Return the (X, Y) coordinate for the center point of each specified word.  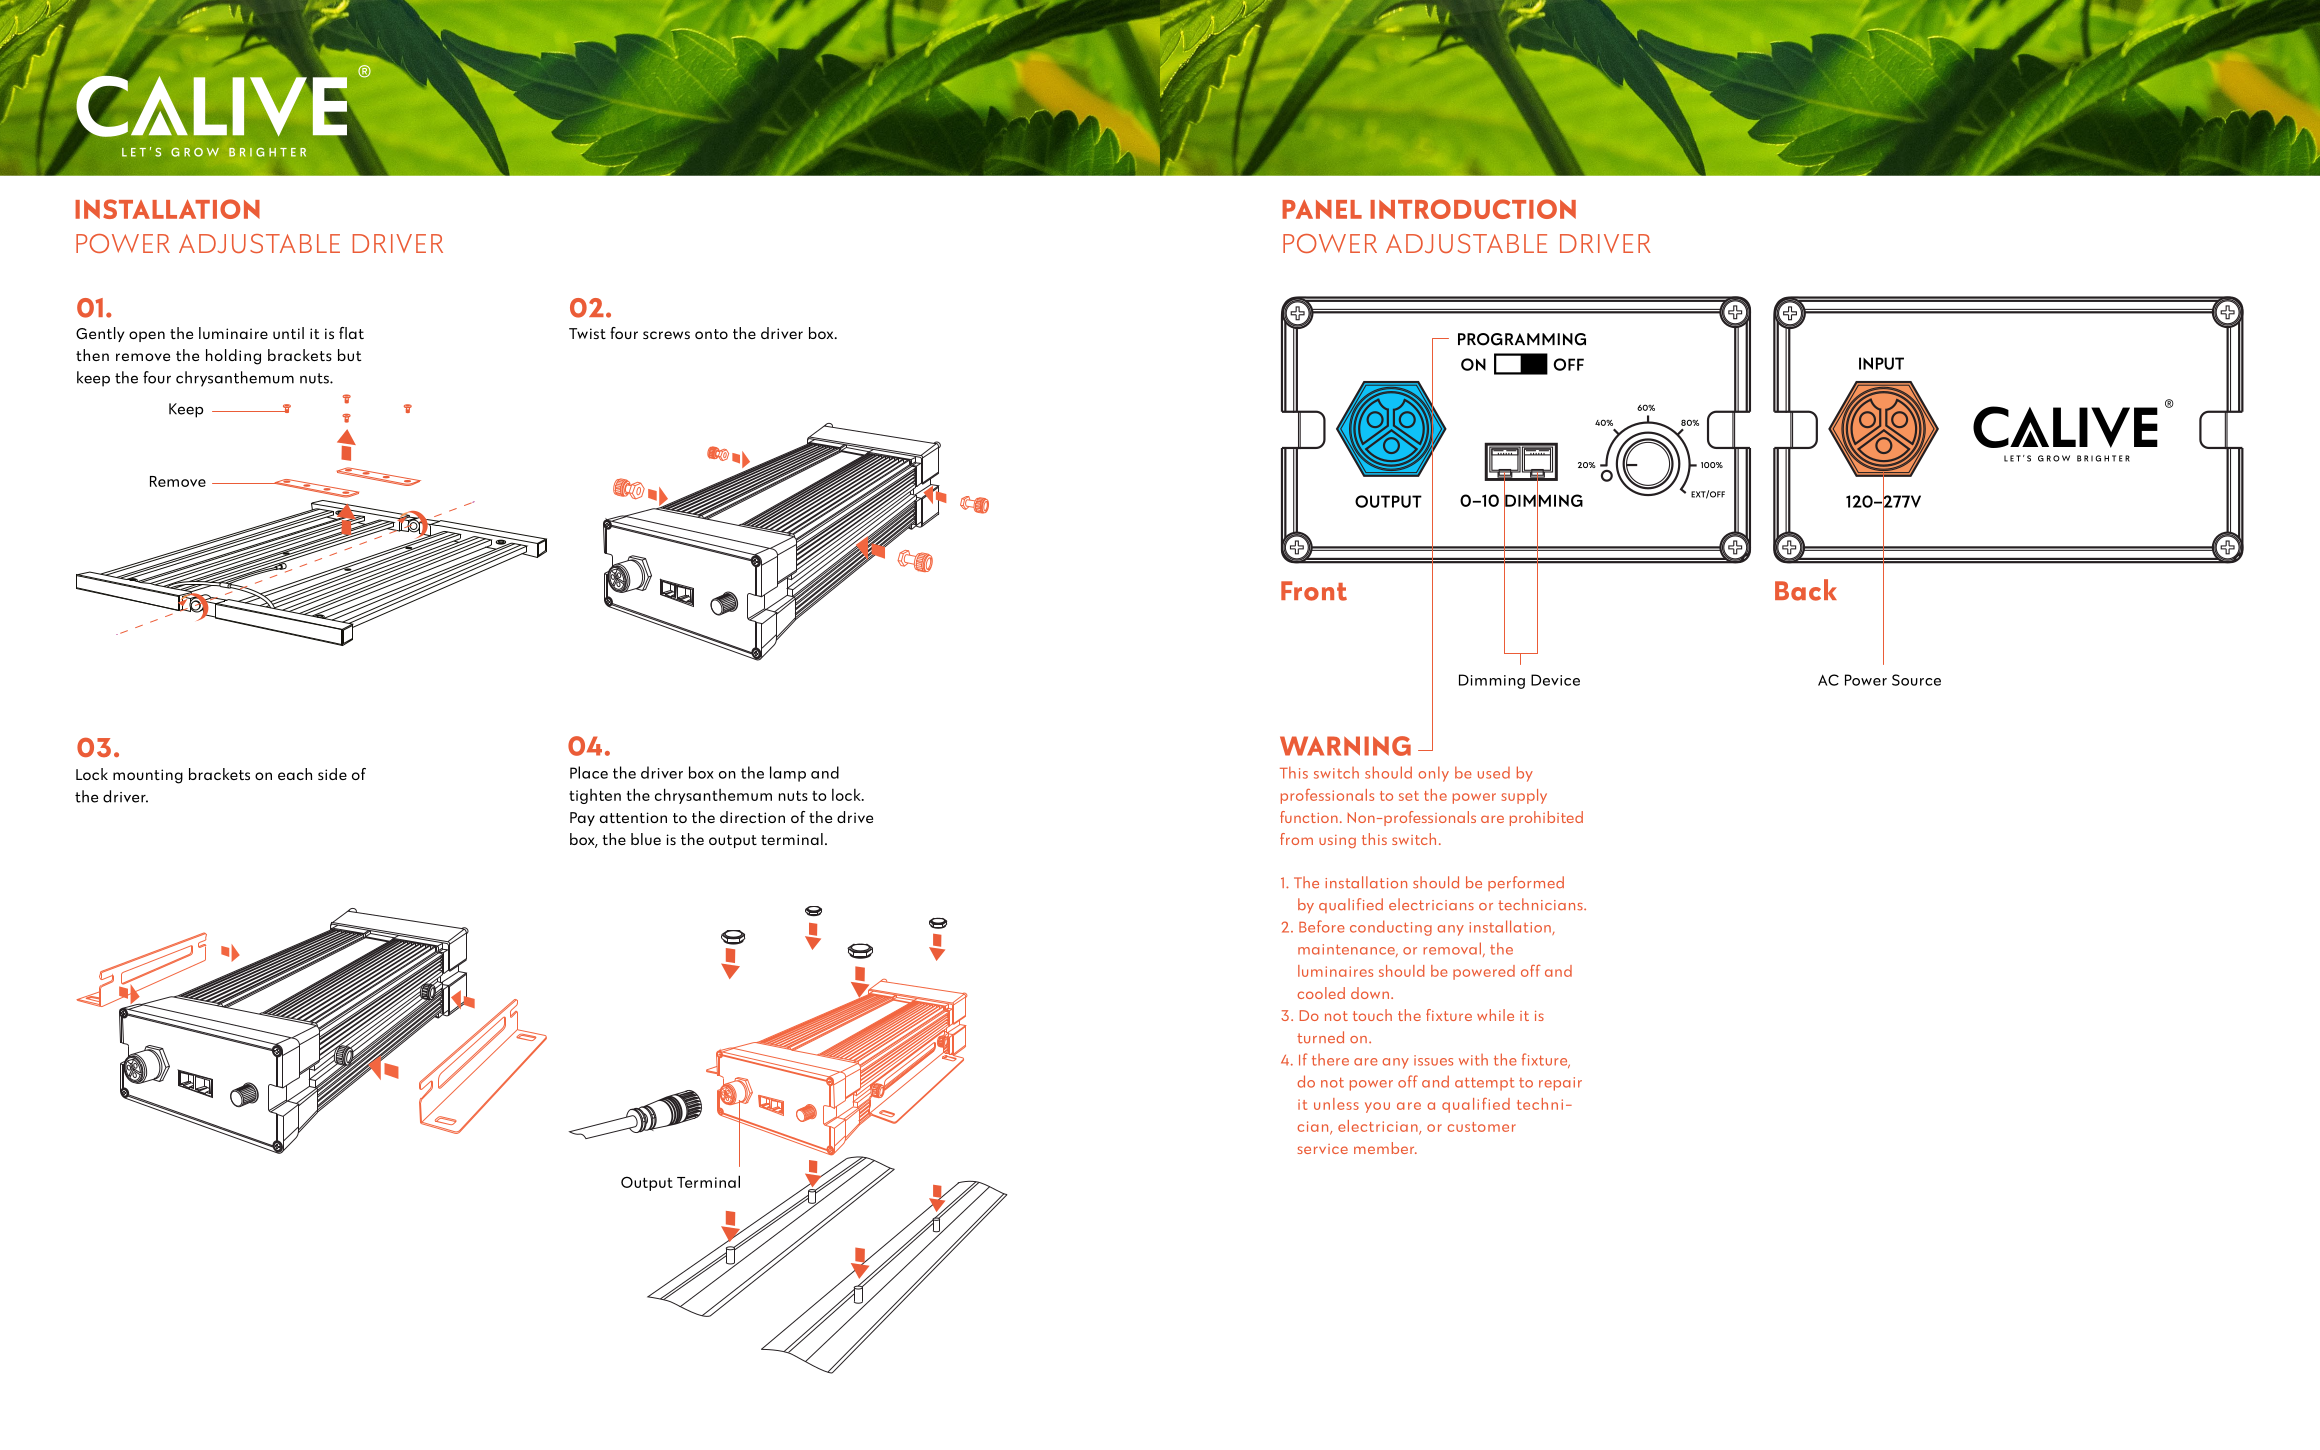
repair (1560, 1084)
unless (1336, 1104)
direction (752, 817)
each (295, 774)
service (1323, 1149)
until (288, 333)
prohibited (1546, 818)
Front (1314, 591)
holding (233, 357)
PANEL (1322, 209)
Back (1806, 590)
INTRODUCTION (1473, 209)
